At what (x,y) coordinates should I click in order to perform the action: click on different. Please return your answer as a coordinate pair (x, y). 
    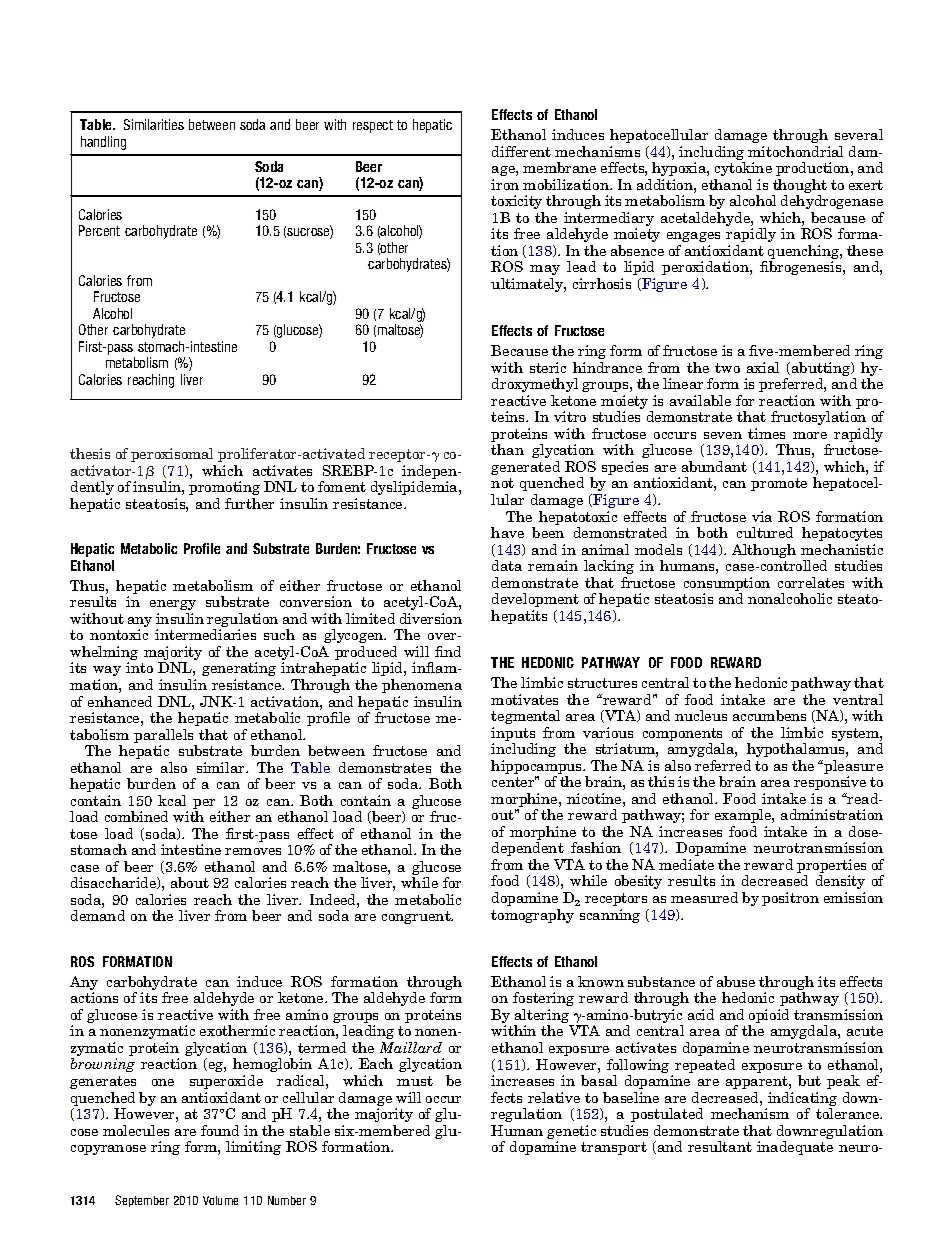
    Looking at the image, I should click on (521, 151).
